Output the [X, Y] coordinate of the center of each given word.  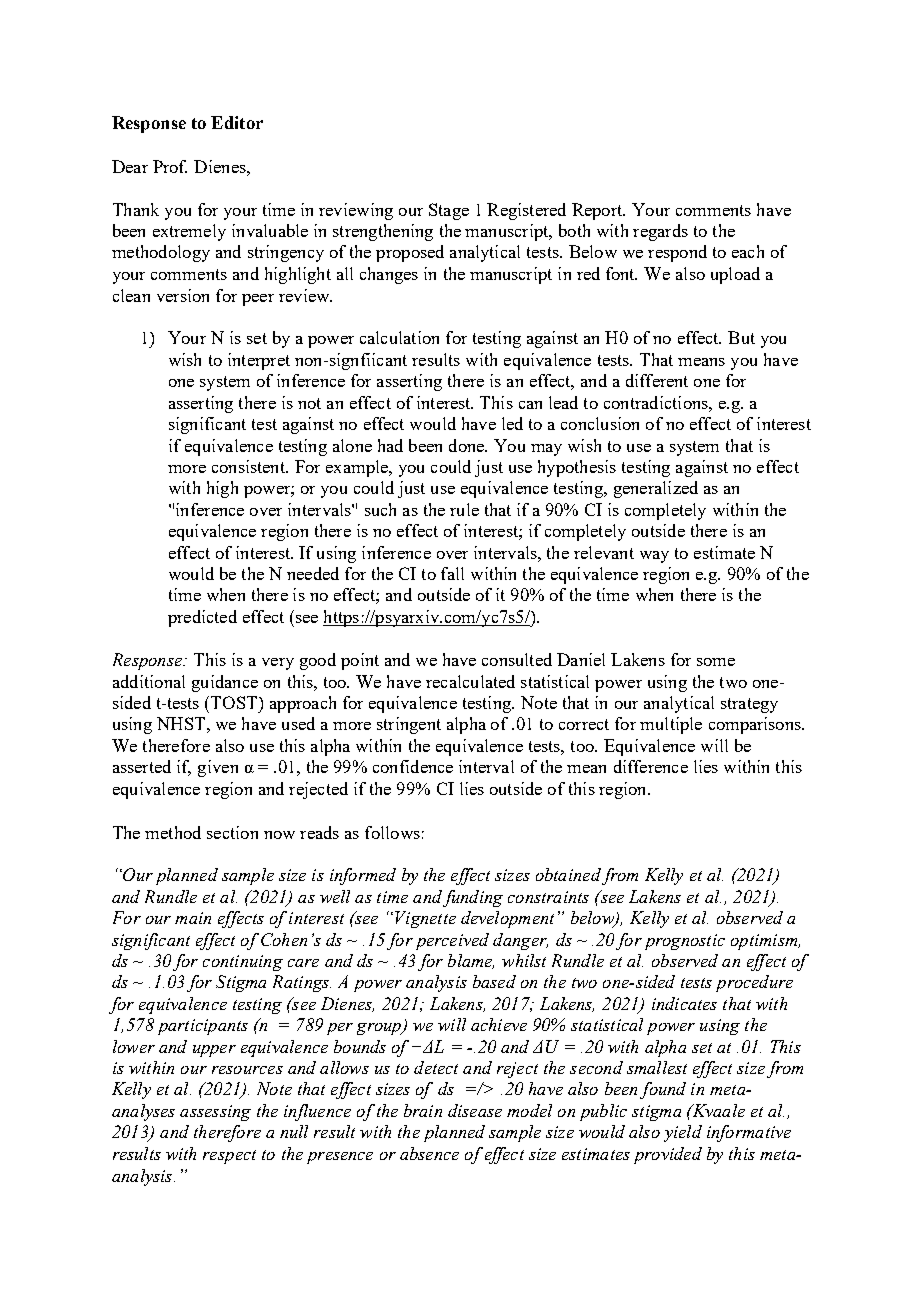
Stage [449, 211]
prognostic [685, 942]
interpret [259, 361]
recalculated [470, 681]
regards [660, 232]
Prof [170, 166]
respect [229, 1157]
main [193, 918]
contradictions [657, 402]
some [716, 662]
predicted [202, 618]
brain [423, 1110]
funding [473, 898]
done [467, 445]
